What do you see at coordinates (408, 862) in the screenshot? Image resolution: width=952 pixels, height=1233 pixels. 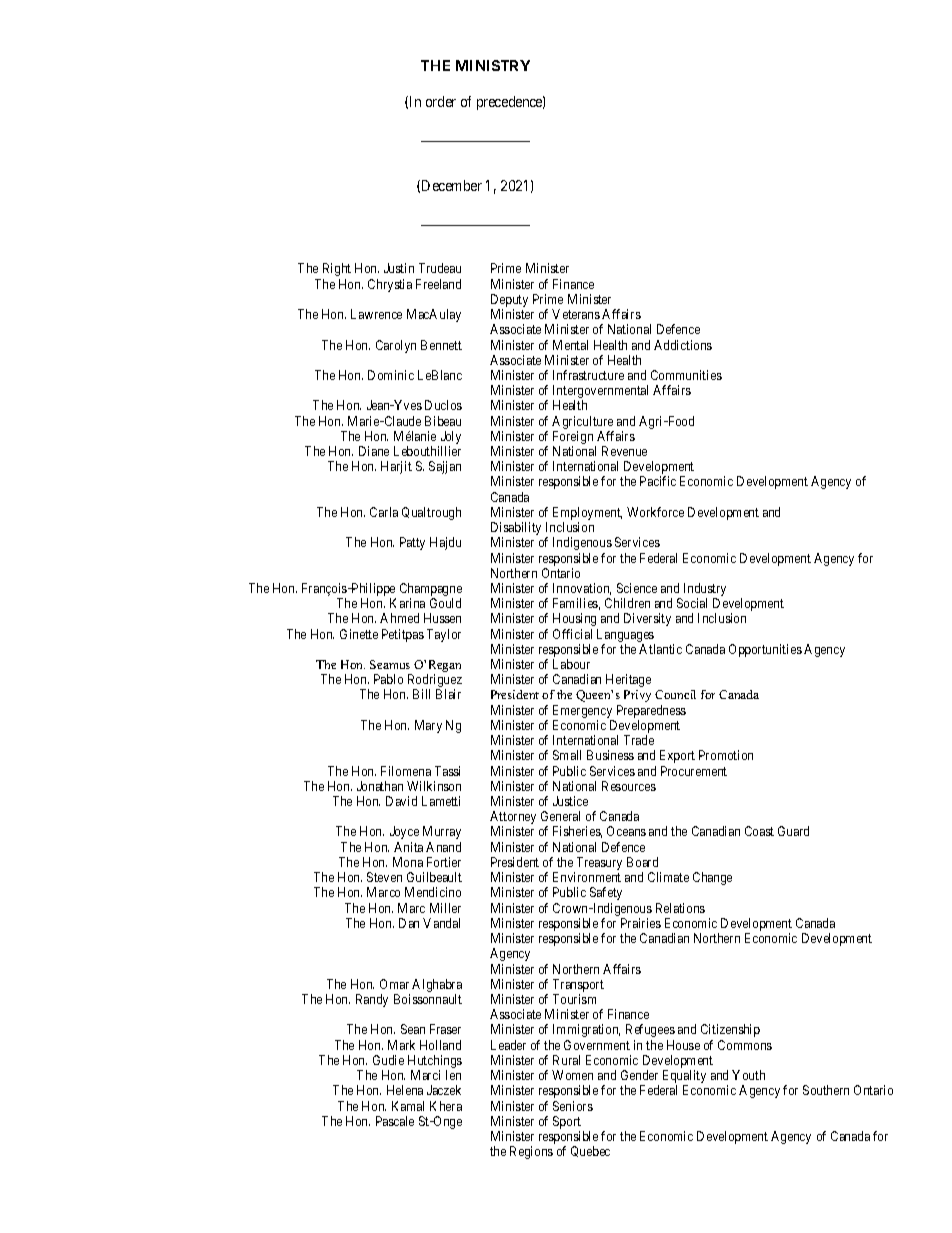 I see `Mona` at bounding box center [408, 862].
